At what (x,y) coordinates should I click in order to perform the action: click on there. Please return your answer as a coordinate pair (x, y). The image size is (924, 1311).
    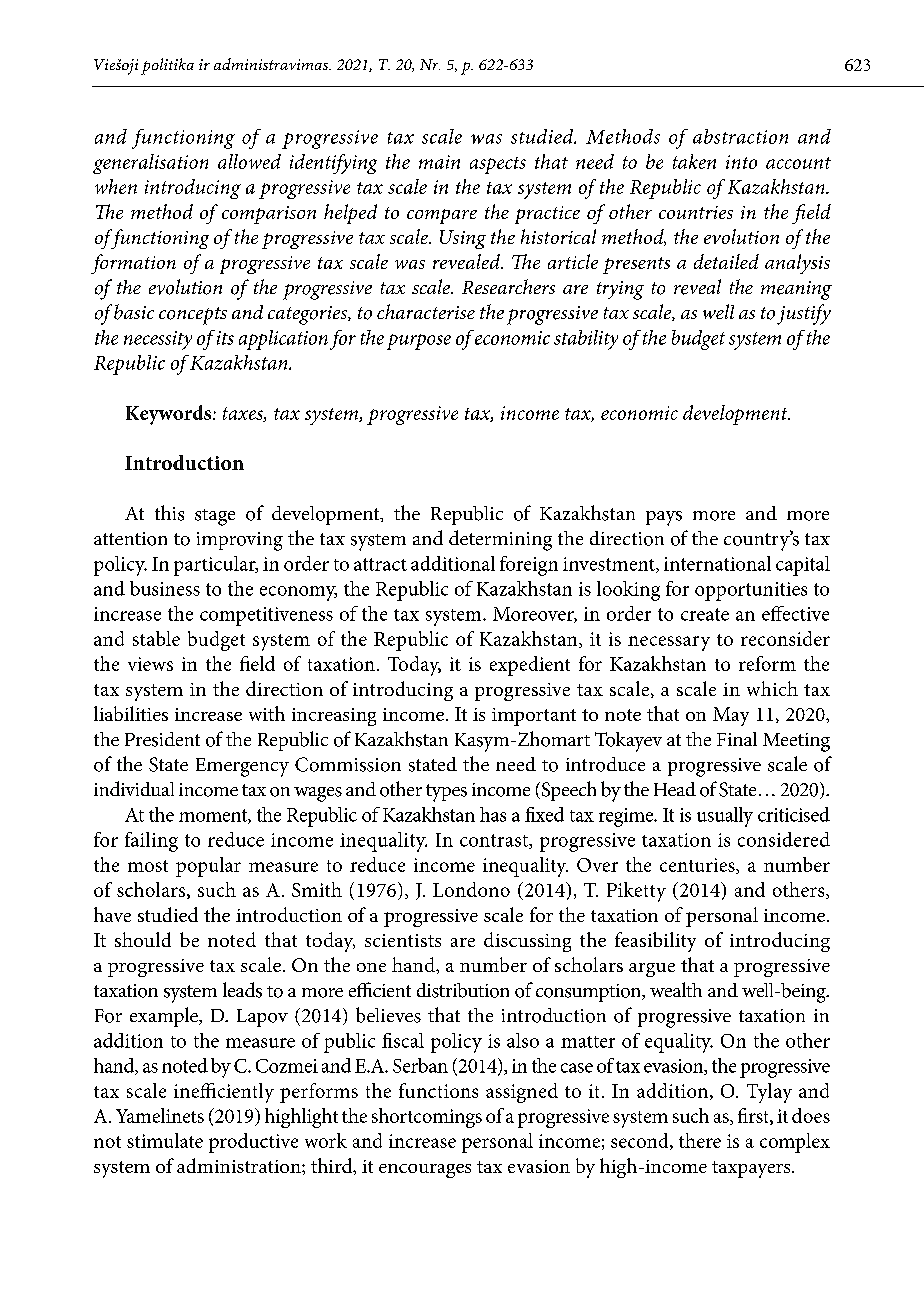
    Looking at the image, I should click on (700, 1140).
